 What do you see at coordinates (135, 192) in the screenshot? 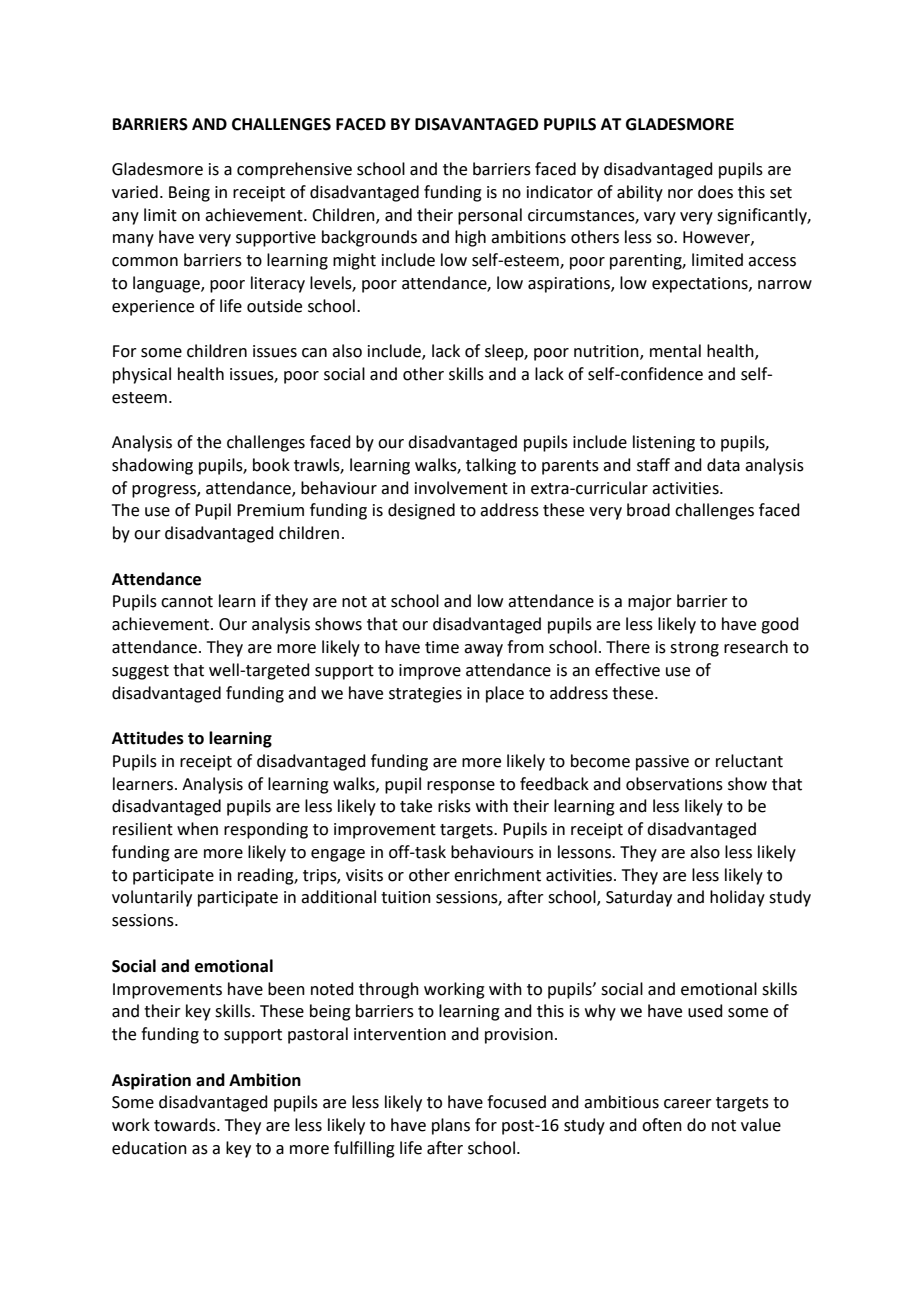
I see `varied` at bounding box center [135, 192].
